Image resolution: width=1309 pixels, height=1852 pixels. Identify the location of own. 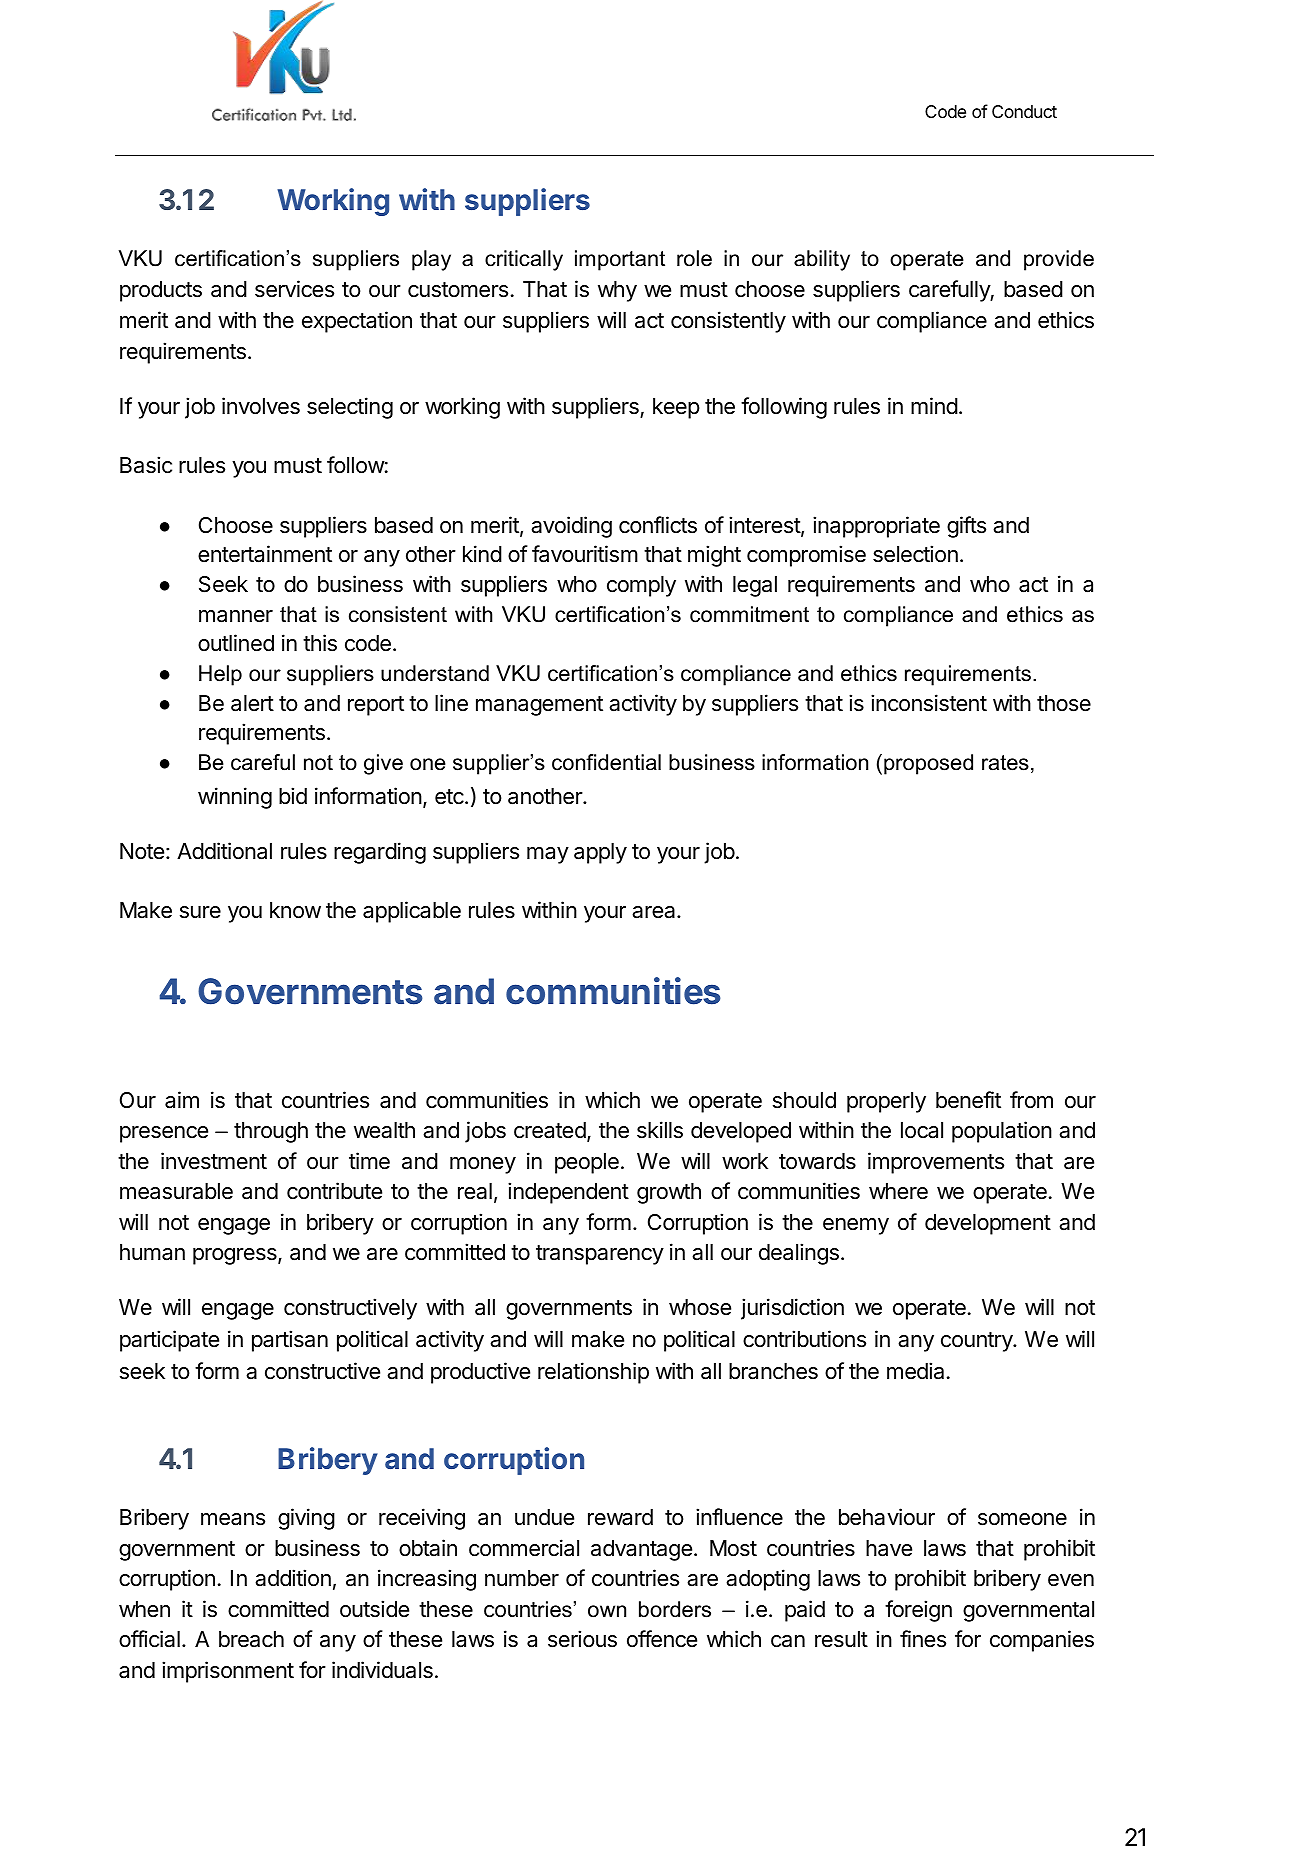
(607, 1611).
